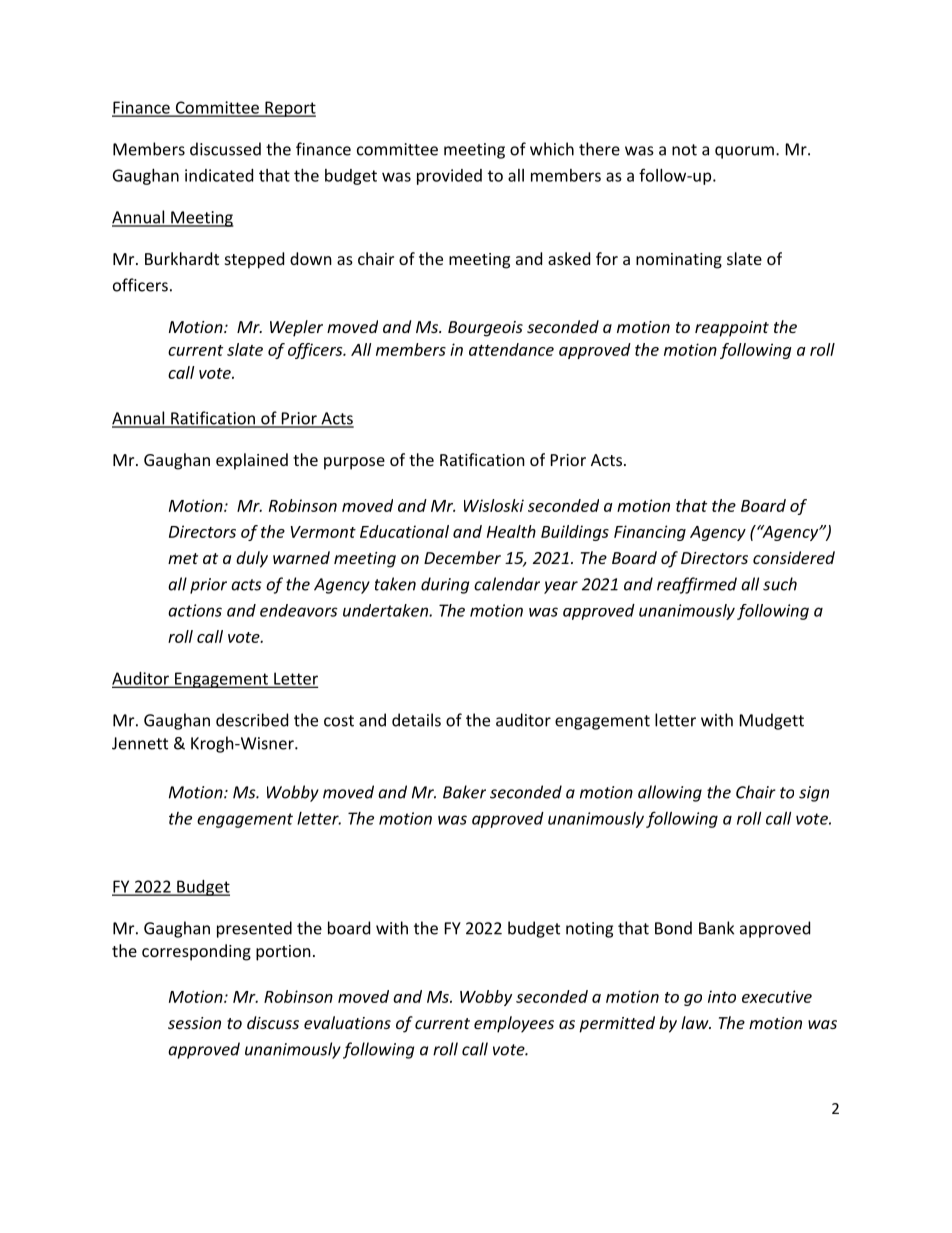  Describe the element at coordinates (254, 260) in the image. I see `stepped` at that location.
